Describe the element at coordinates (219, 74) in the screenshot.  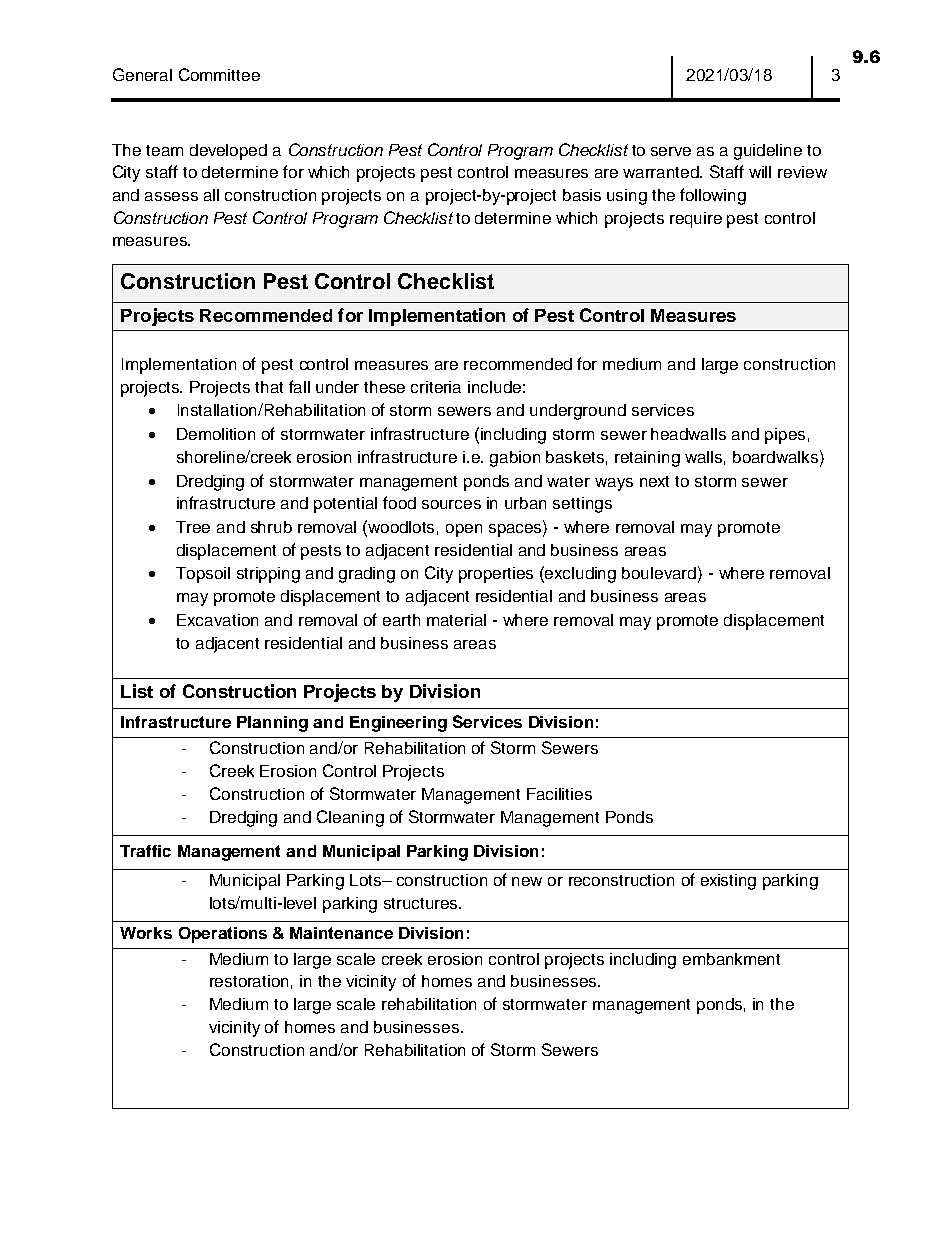
I see `Committee` at that location.
